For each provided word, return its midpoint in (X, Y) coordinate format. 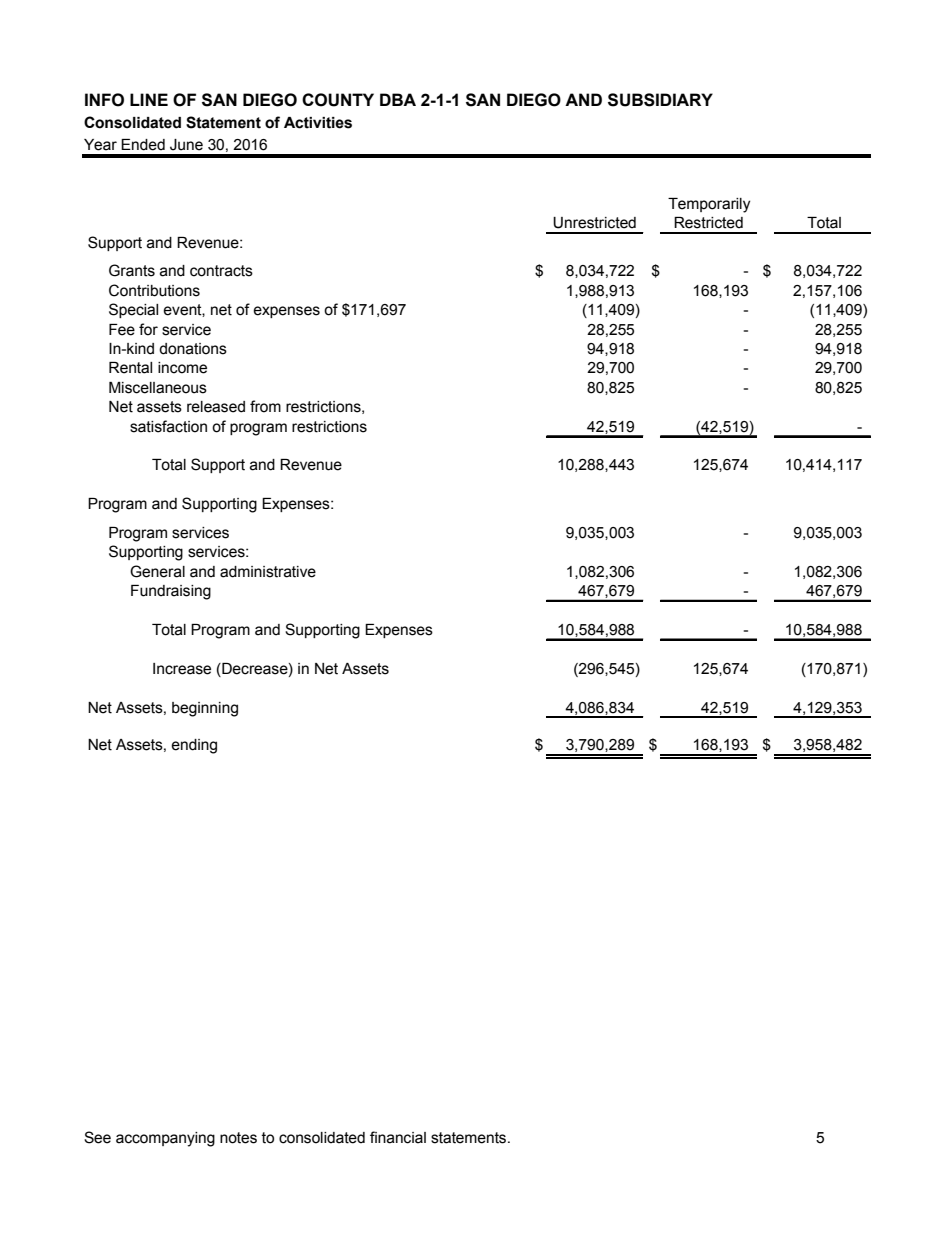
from (265, 406)
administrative (268, 572)
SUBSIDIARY (660, 100)
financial (398, 1137)
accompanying (165, 1139)
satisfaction (168, 426)
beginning (205, 709)
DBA (398, 99)
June (186, 145)
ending (194, 746)
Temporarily (709, 205)
